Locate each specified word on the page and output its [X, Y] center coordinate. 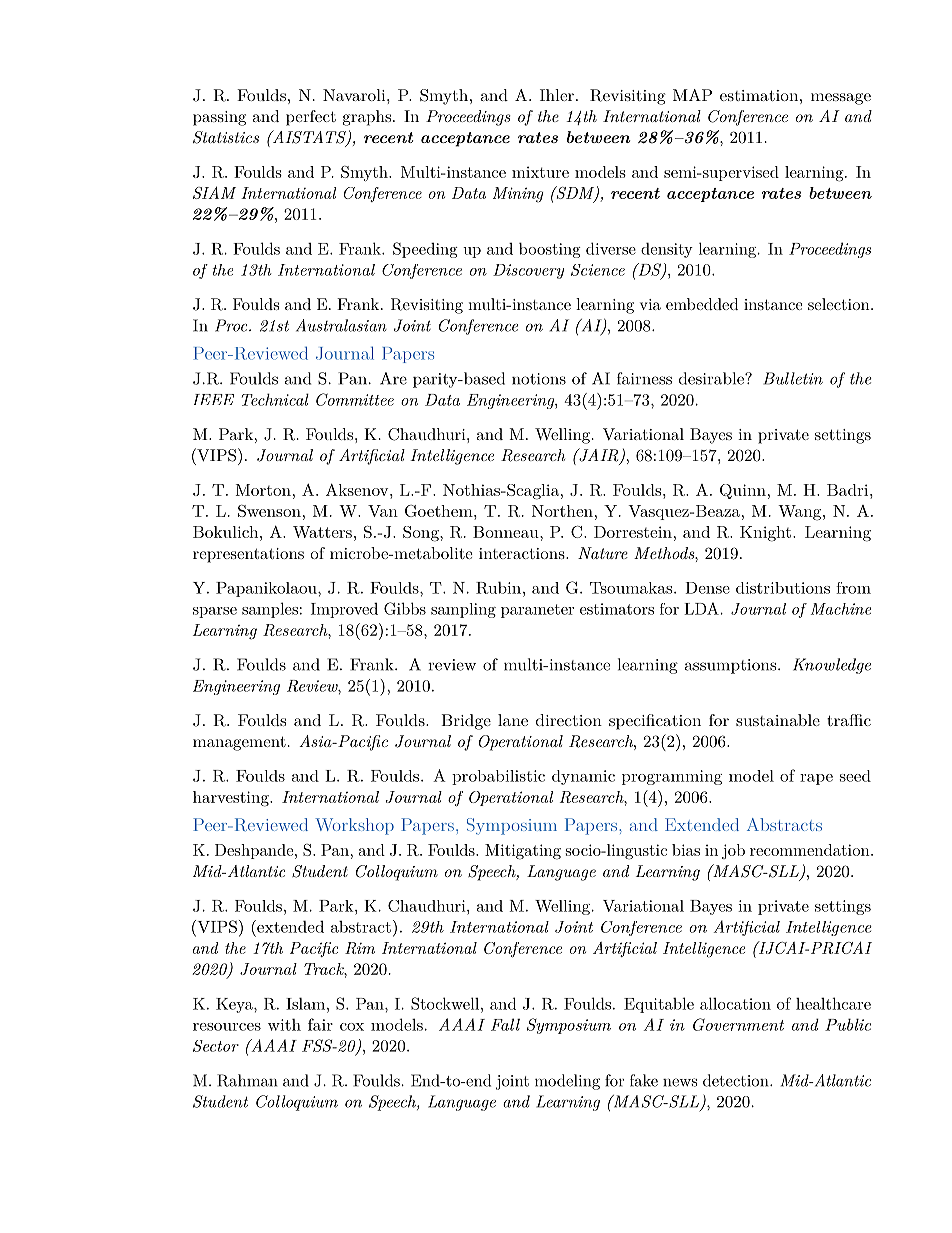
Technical [275, 399]
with [284, 1024]
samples [270, 610]
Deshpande [254, 851]
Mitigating [523, 852]
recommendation [810, 850]
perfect [311, 118]
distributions [783, 588]
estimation [759, 95]
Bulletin [793, 378]
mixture [540, 172]
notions [539, 379]
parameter [537, 611]
